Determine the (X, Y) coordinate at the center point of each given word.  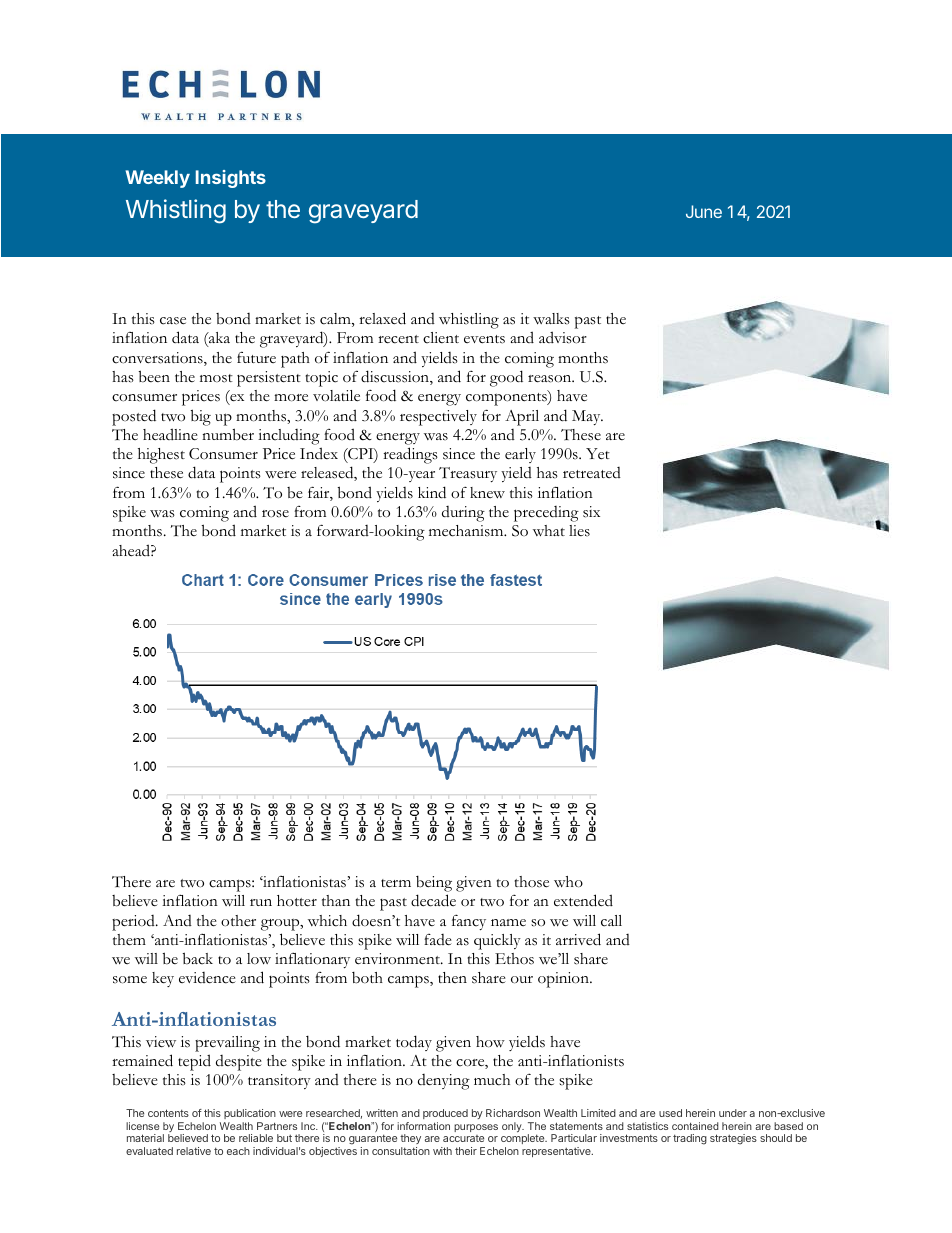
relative (194, 1151)
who (568, 882)
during (463, 514)
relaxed (382, 318)
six (591, 512)
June (704, 211)
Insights (231, 179)
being (434, 885)
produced (445, 1114)
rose (275, 514)
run (261, 902)
